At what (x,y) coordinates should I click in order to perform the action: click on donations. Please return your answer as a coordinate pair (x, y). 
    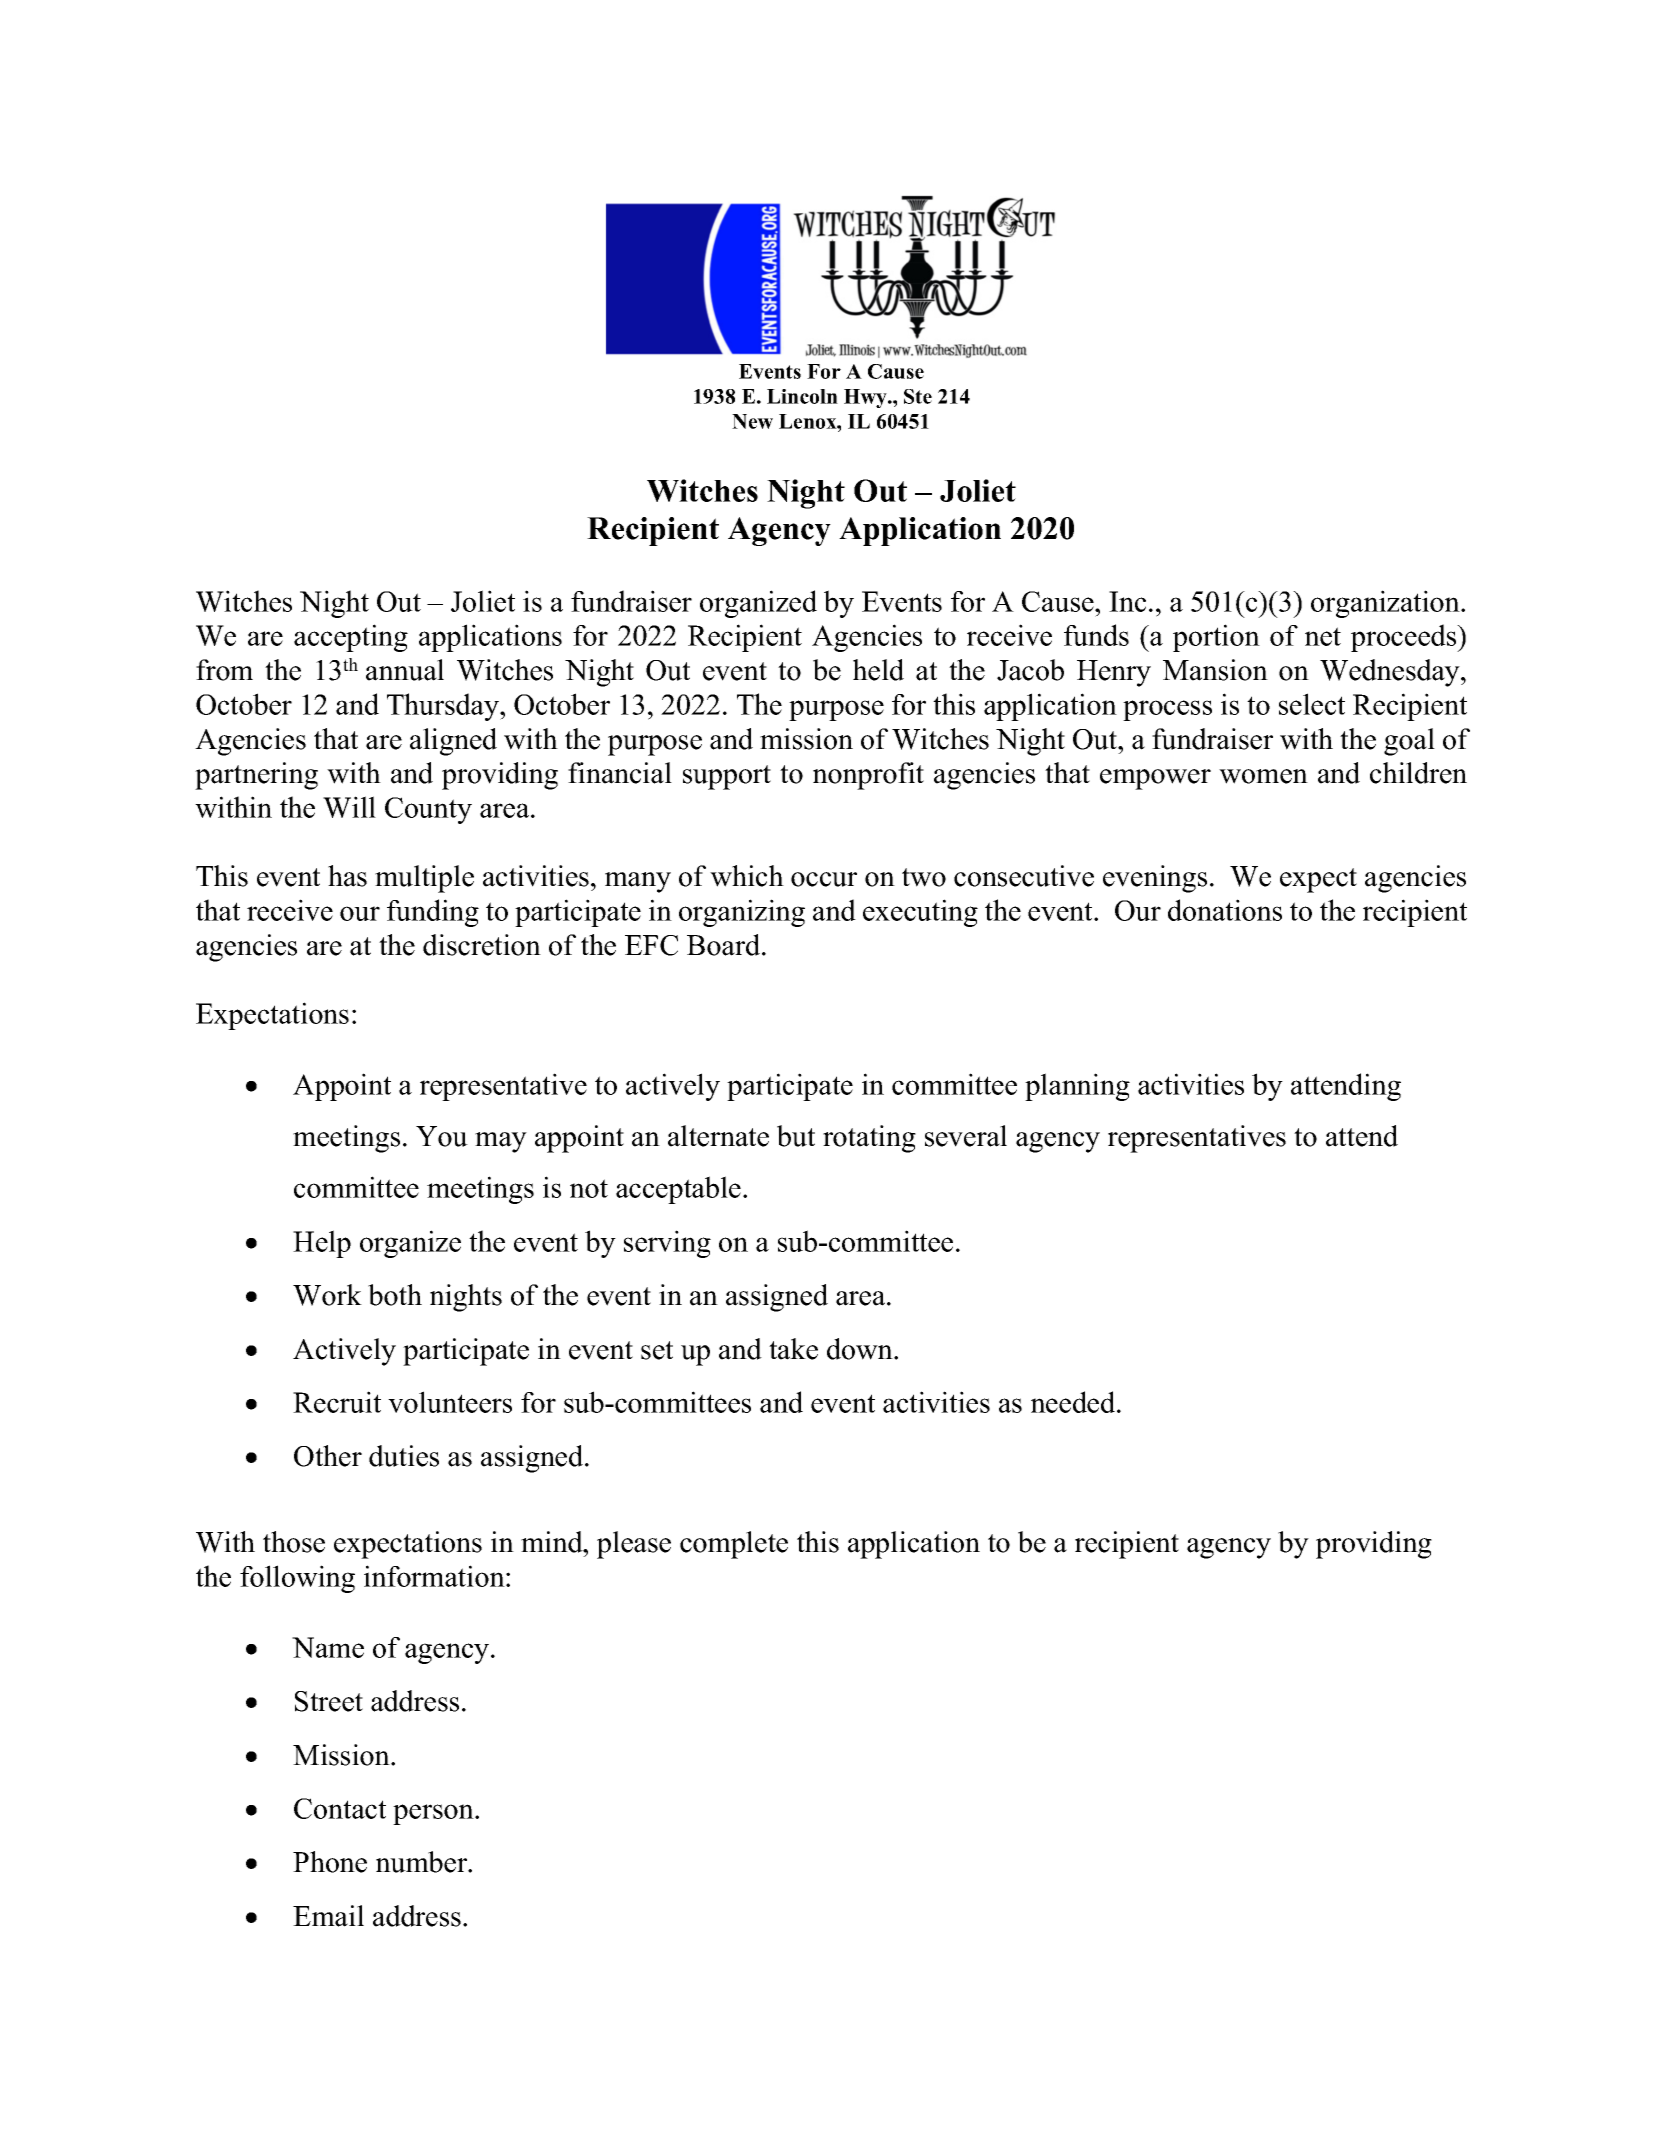
    Looking at the image, I should click on (1225, 910).
